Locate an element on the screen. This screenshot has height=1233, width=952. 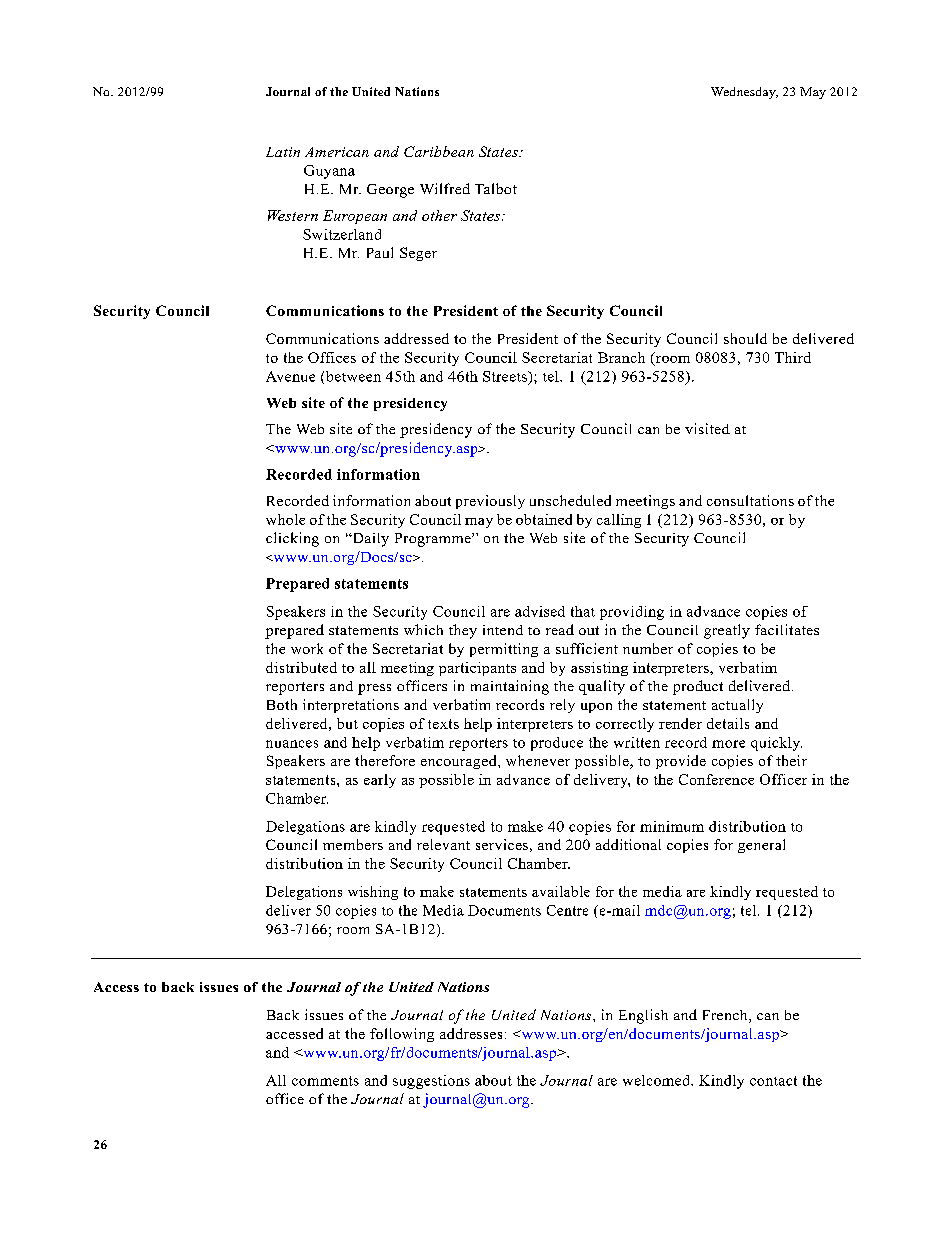
American is located at coordinates (337, 152).
